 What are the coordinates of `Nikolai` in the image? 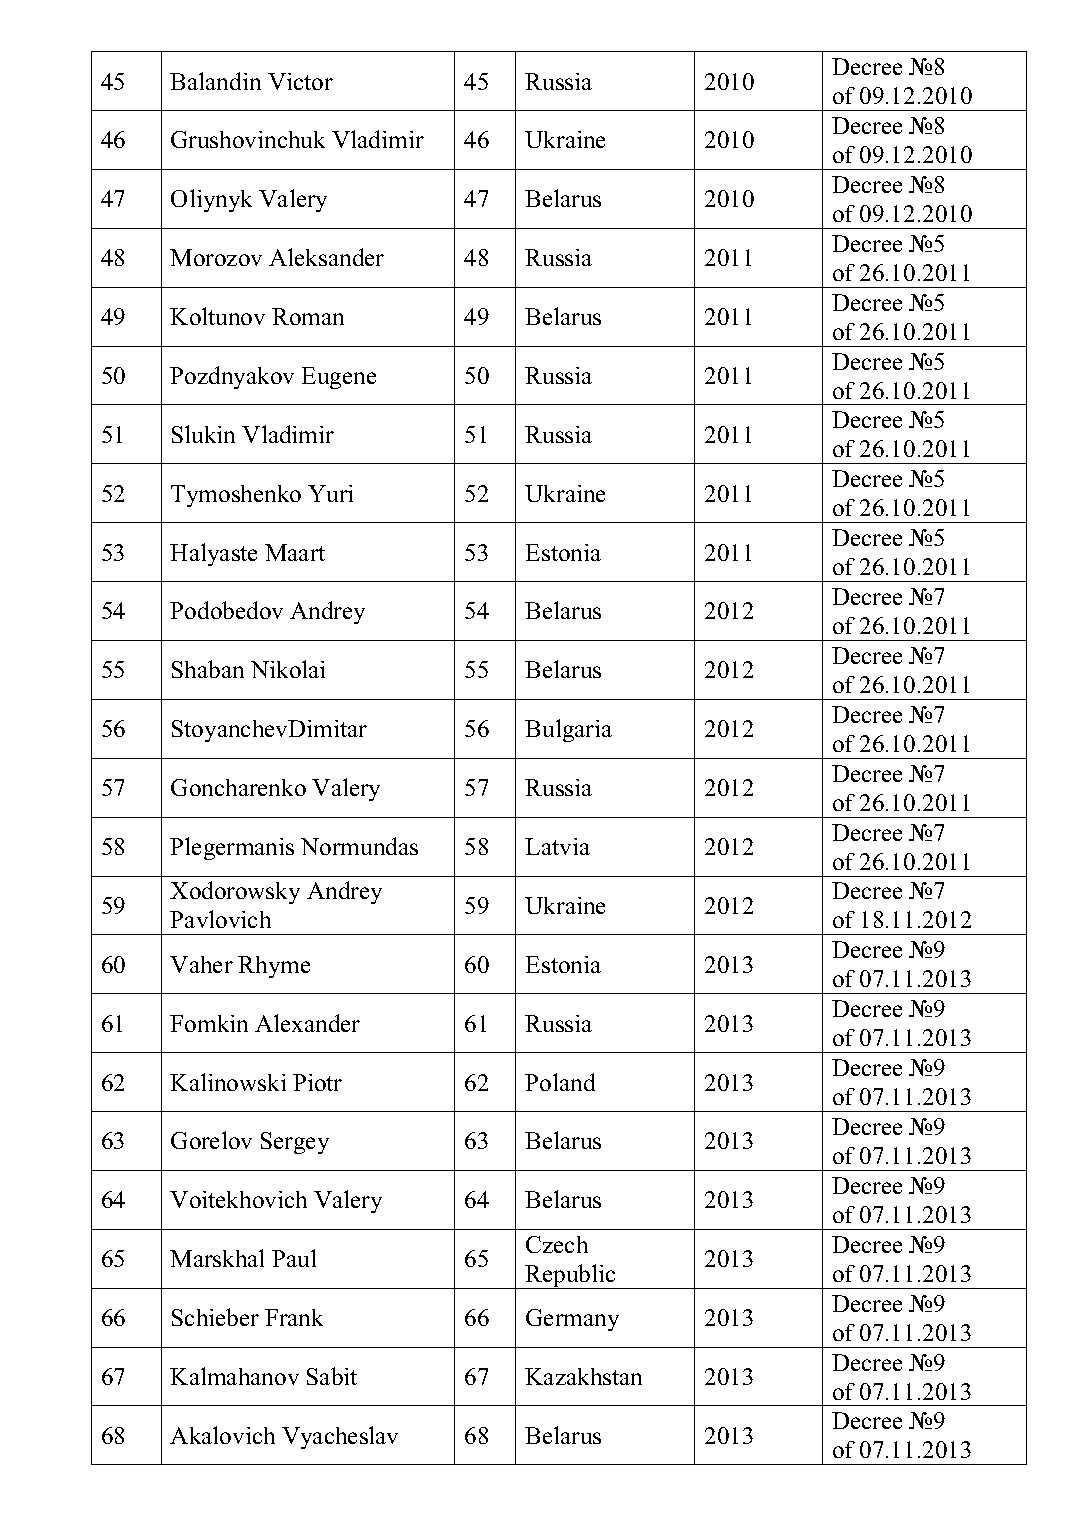 It's located at (288, 669).
